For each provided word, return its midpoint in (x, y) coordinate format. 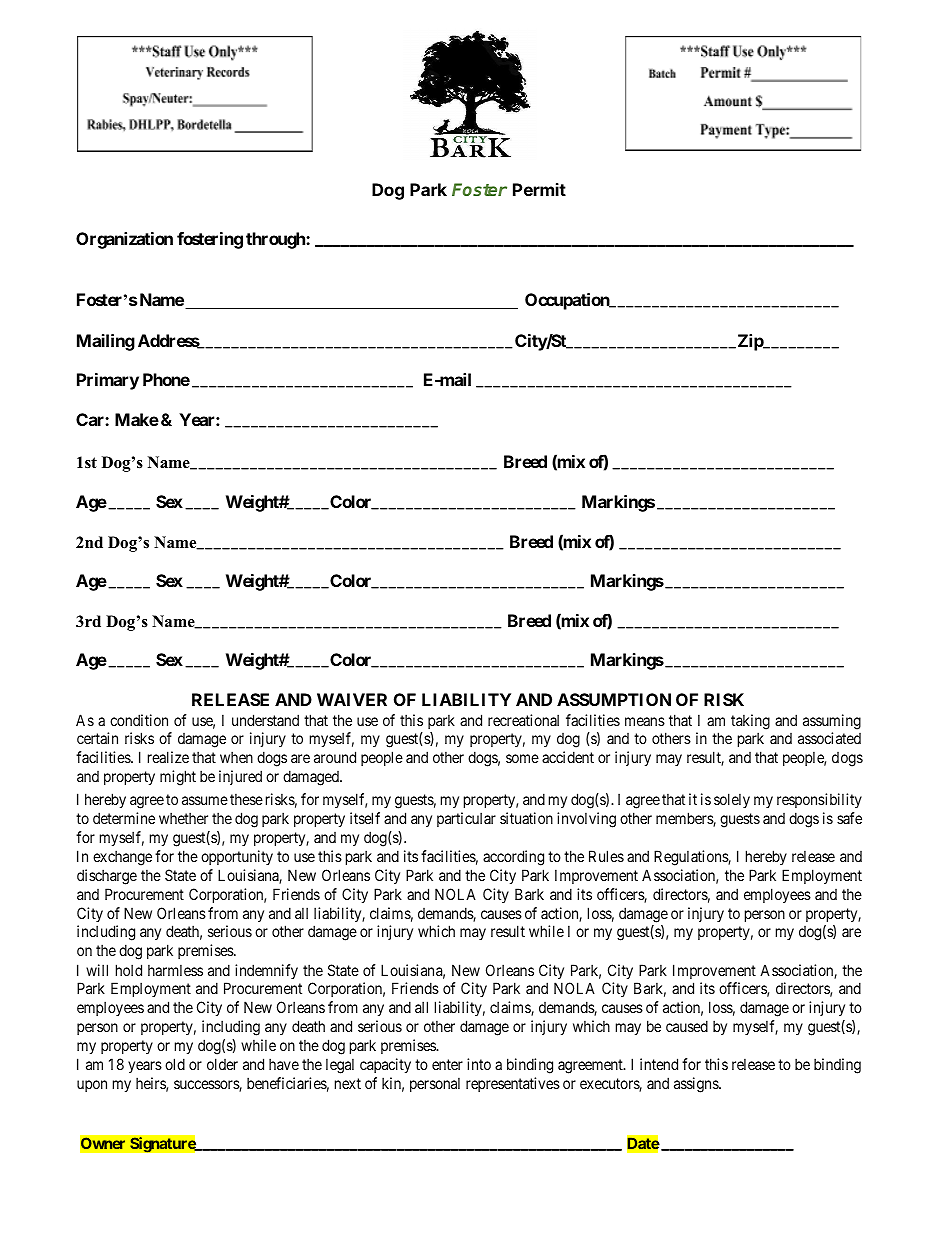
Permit (539, 189)
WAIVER (352, 699)
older (222, 1064)
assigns (697, 1085)
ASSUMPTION (614, 699)
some (522, 758)
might (178, 778)
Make (137, 419)
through (276, 240)
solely (732, 800)
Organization (124, 240)
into (479, 1064)
